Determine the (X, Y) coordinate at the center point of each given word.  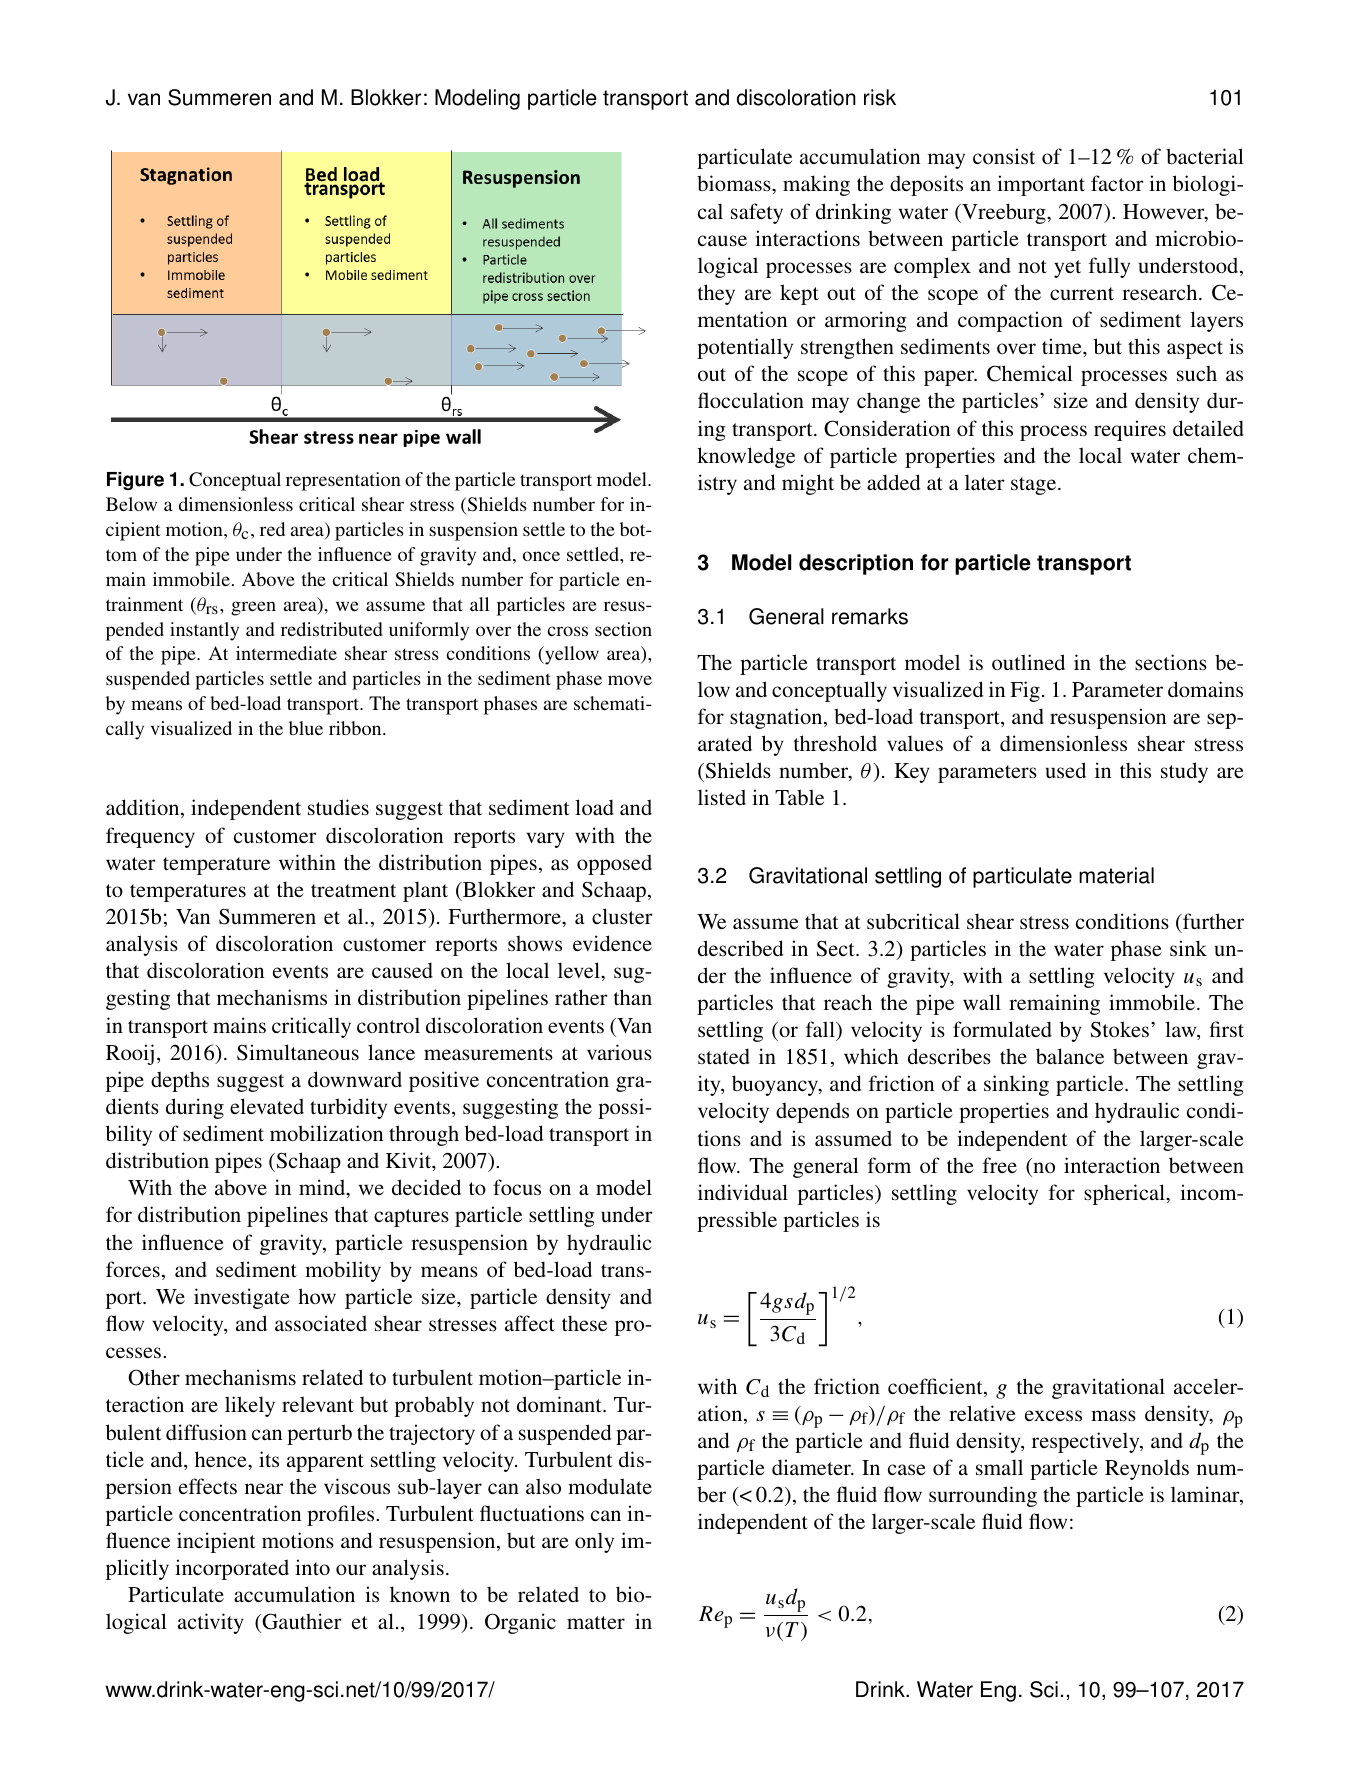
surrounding (983, 1496)
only (594, 1542)
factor (1117, 183)
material (1116, 875)
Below (131, 504)
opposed (614, 864)
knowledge (746, 457)
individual (743, 1192)
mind (323, 1188)
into (312, 1567)
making (816, 185)
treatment (353, 890)
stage (1035, 486)
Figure (135, 481)
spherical (1125, 1194)
